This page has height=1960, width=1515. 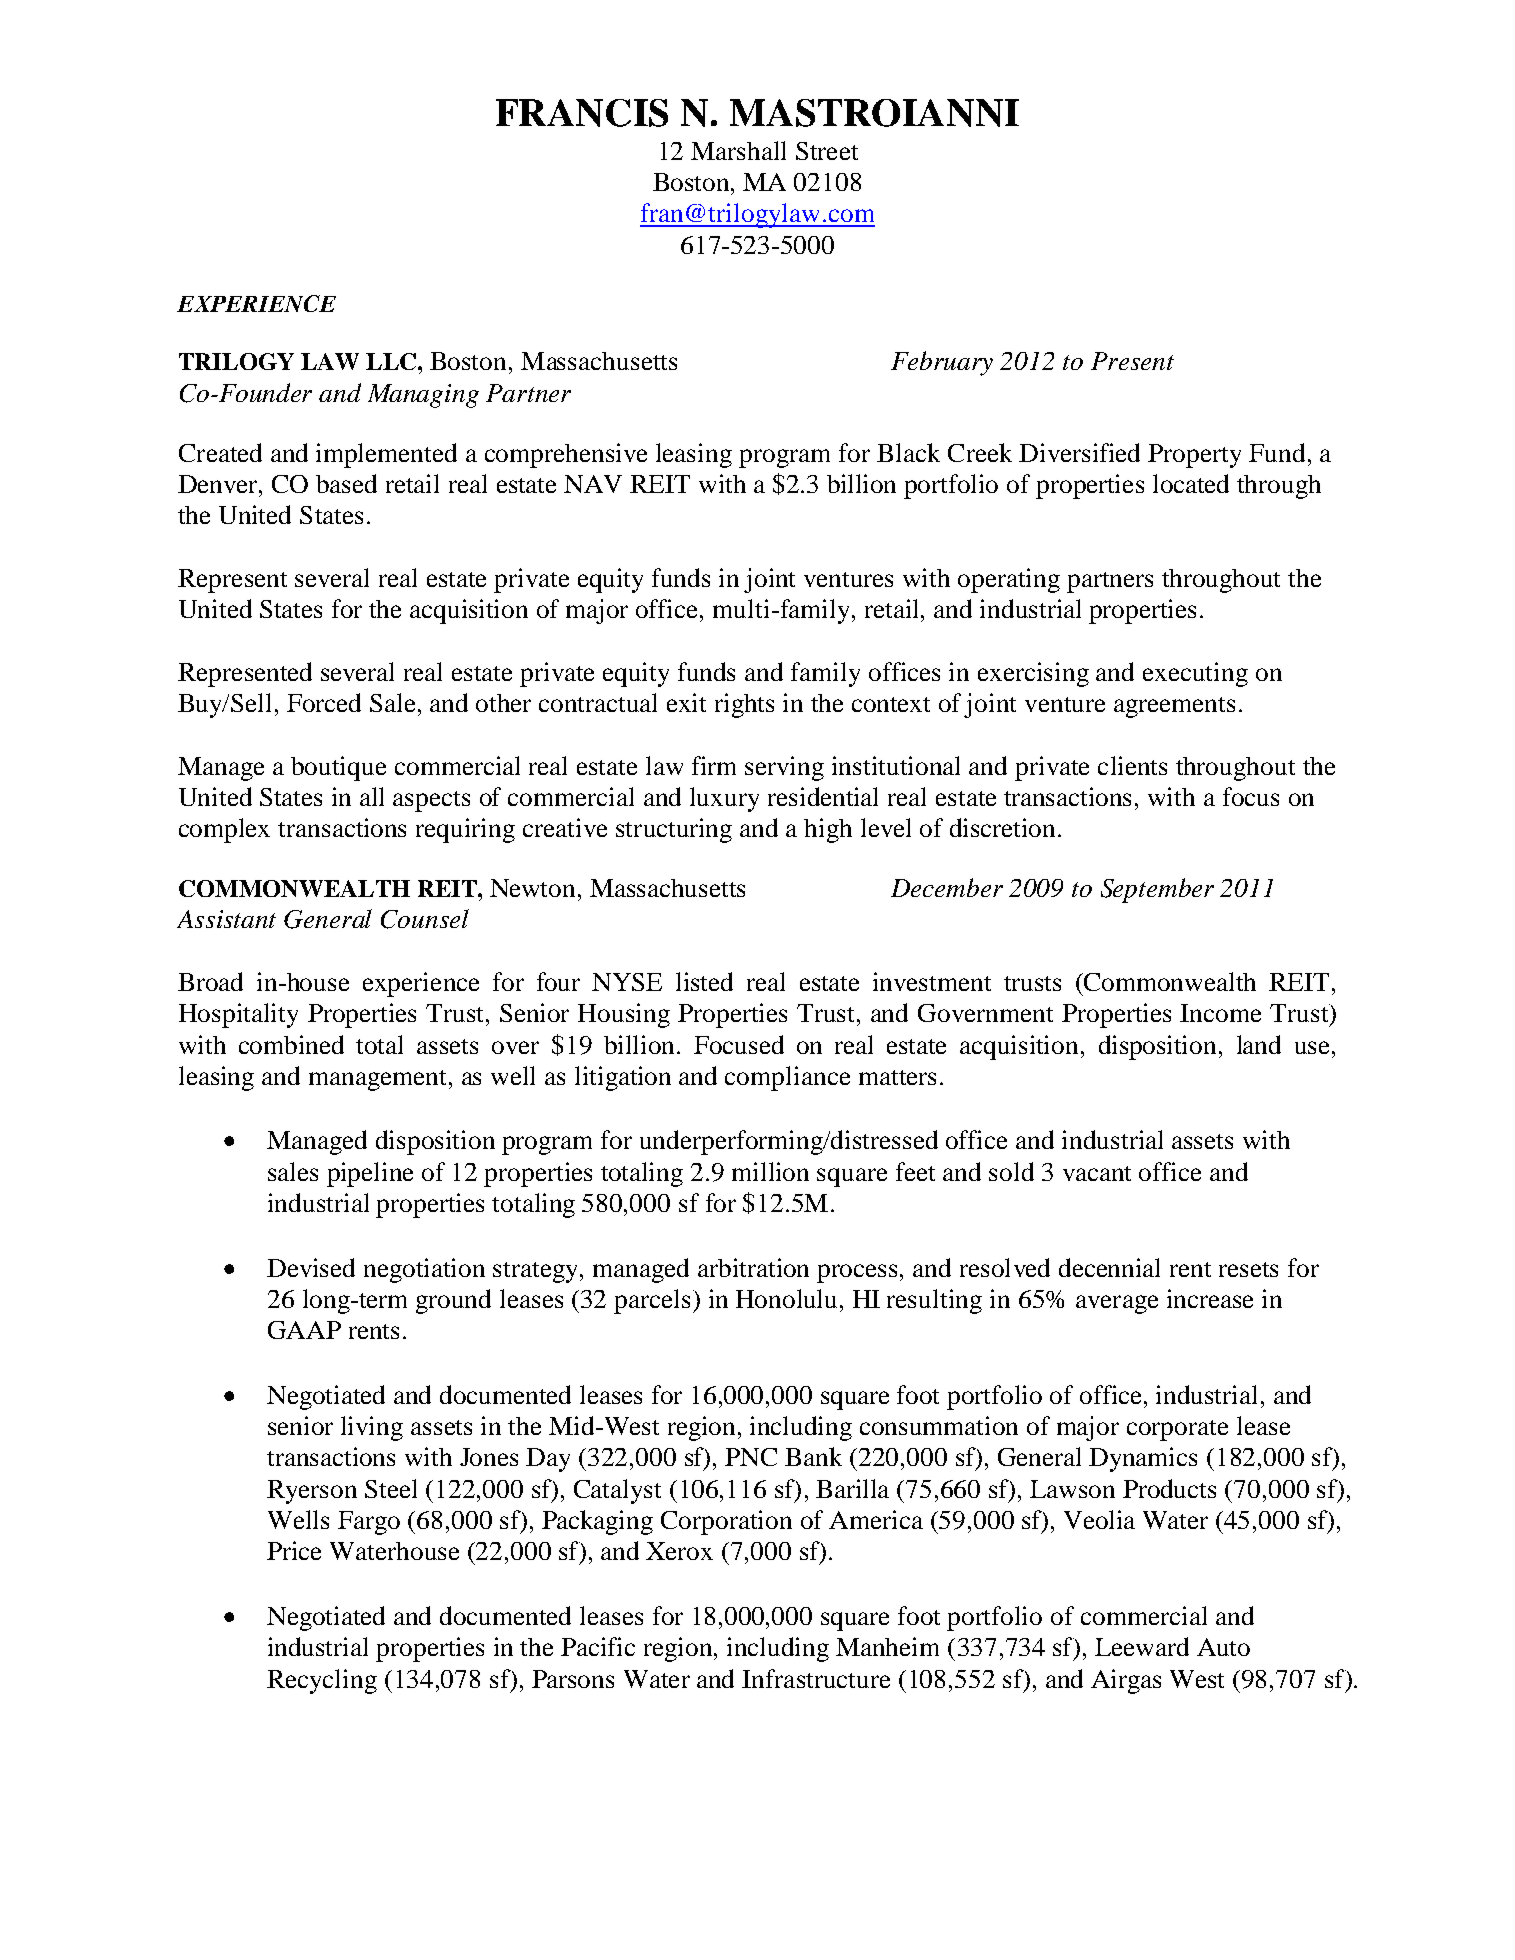 I want to click on Marshall, so click(x=738, y=150).
